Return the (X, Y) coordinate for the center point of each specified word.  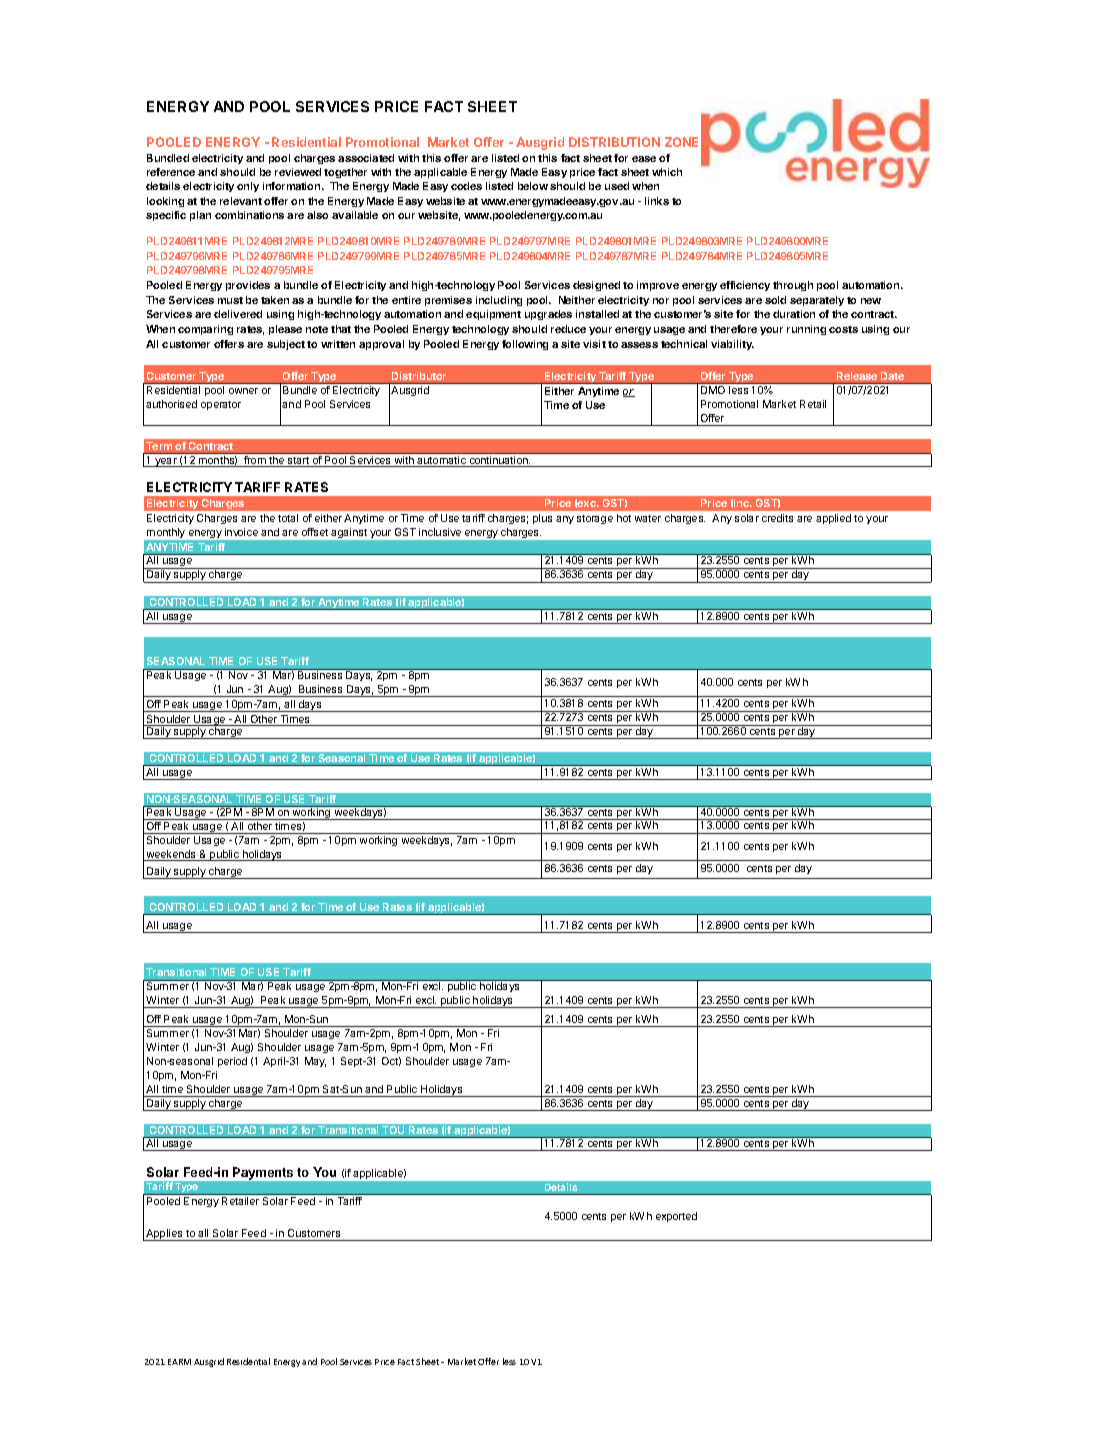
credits (777, 518)
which (667, 172)
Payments (263, 1173)
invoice (241, 532)
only (248, 187)
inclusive (440, 532)
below (533, 186)
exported (676, 1217)
